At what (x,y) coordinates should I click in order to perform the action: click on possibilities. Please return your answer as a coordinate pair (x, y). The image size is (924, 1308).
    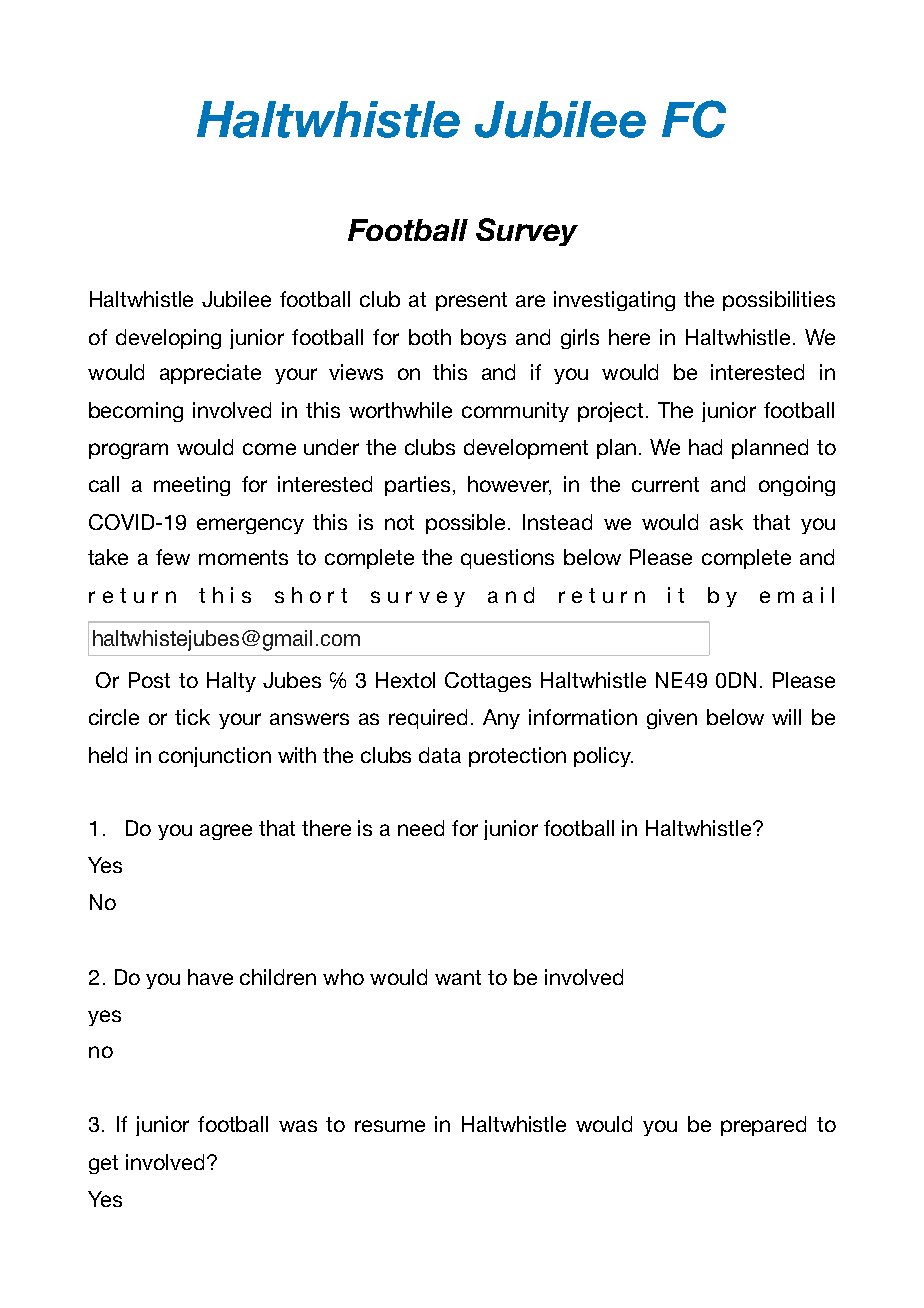
    Looking at the image, I should click on (779, 301).
